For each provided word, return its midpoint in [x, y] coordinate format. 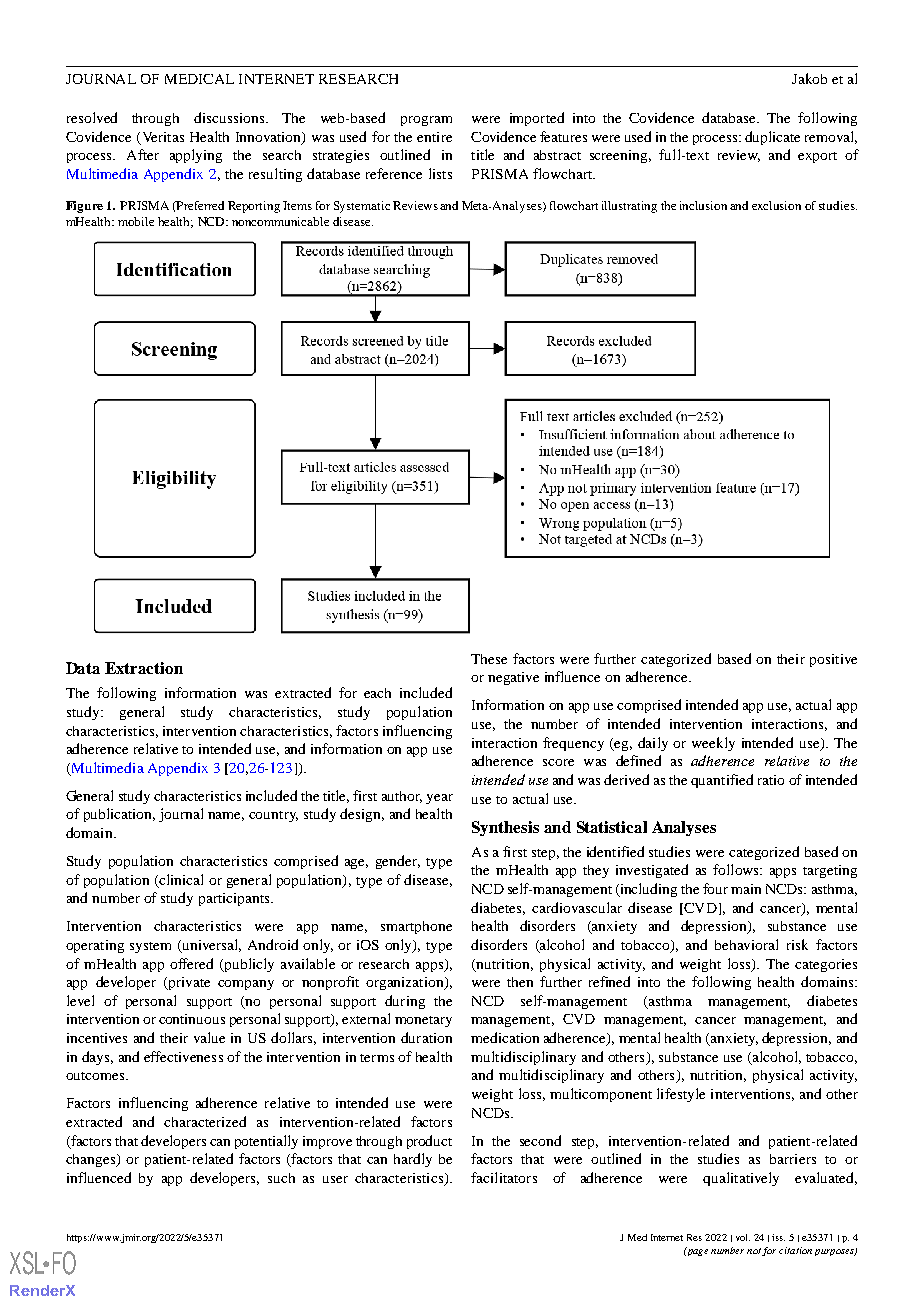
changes [92, 1160]
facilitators [504, 1177]
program [426, 121]
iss [778, 1237]
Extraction [144, 668]
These [489, 659]
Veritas [161, 138]
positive [833, 660]
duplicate [772, 138]
